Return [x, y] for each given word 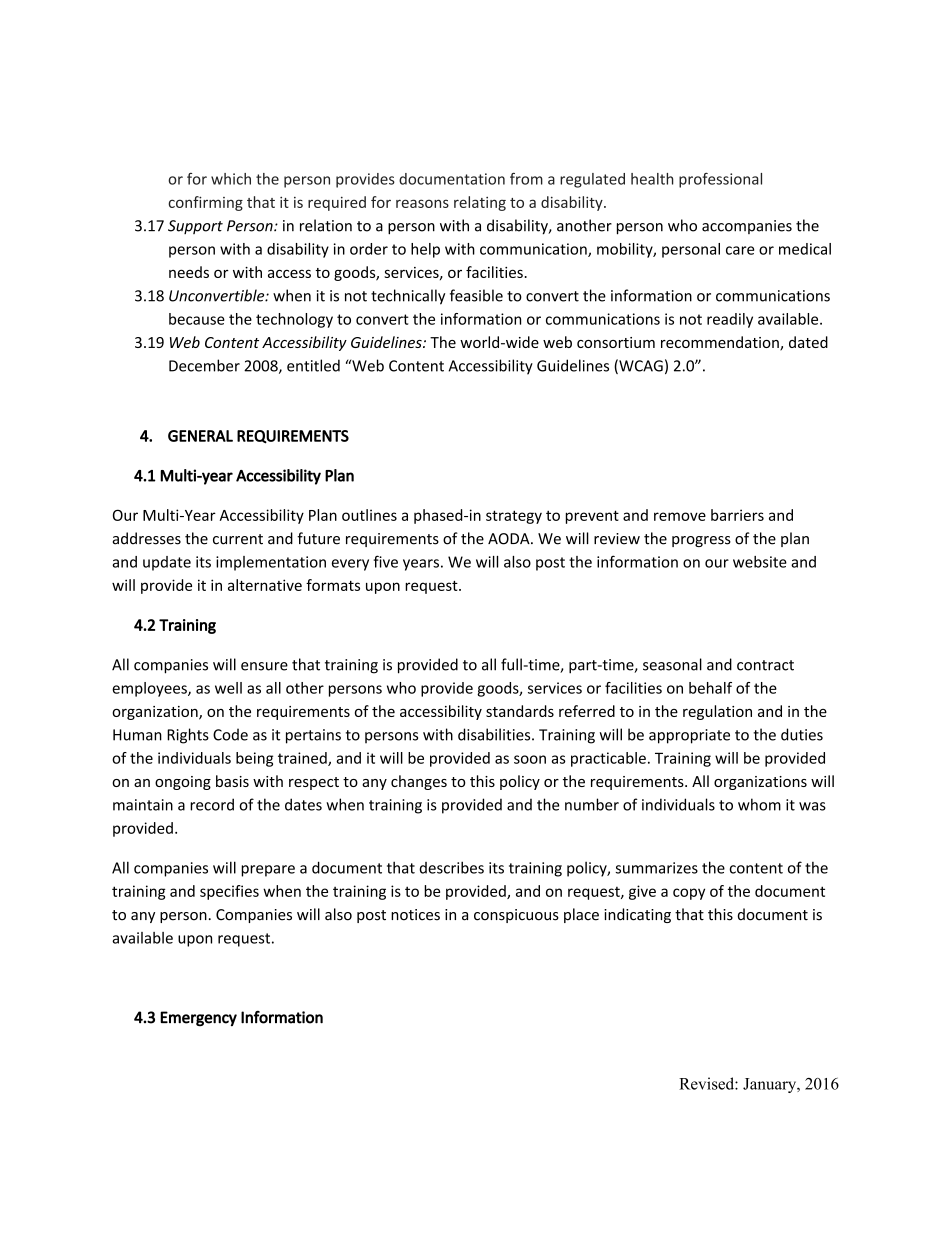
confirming [205, 203]
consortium [616, 342]
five [385, 561]
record [212, 804]
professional [720, 180]
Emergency [198, 1019]
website [760, 562]
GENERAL [200, 436]
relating [480, 203]
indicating [637, 915]
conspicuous [516, 916]
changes [419, 782]
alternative [265, 585]
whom [759, 804]
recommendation [721, 343]
